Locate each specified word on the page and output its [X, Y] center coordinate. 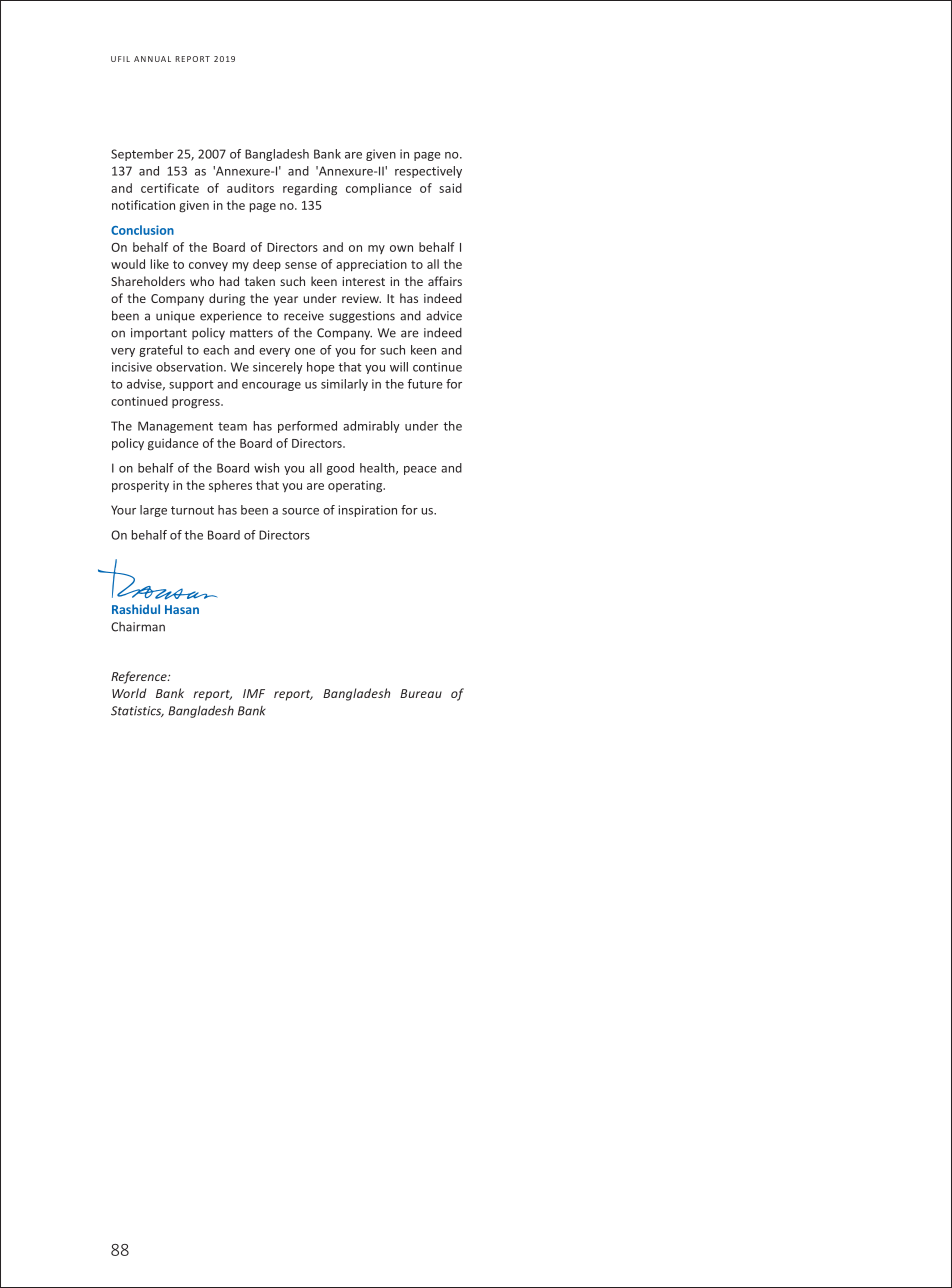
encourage [271, 386]
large [153, 511]
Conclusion [142, 230]
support [191, 385]
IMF [254, 693]
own [401, 248]
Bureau [421, 693]
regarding [310, 189]
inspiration [368, 511]
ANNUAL [152, 59]
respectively [428, 172]
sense [301, 265]
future [425, 384]
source [300, 511]
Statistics [137, 711]
